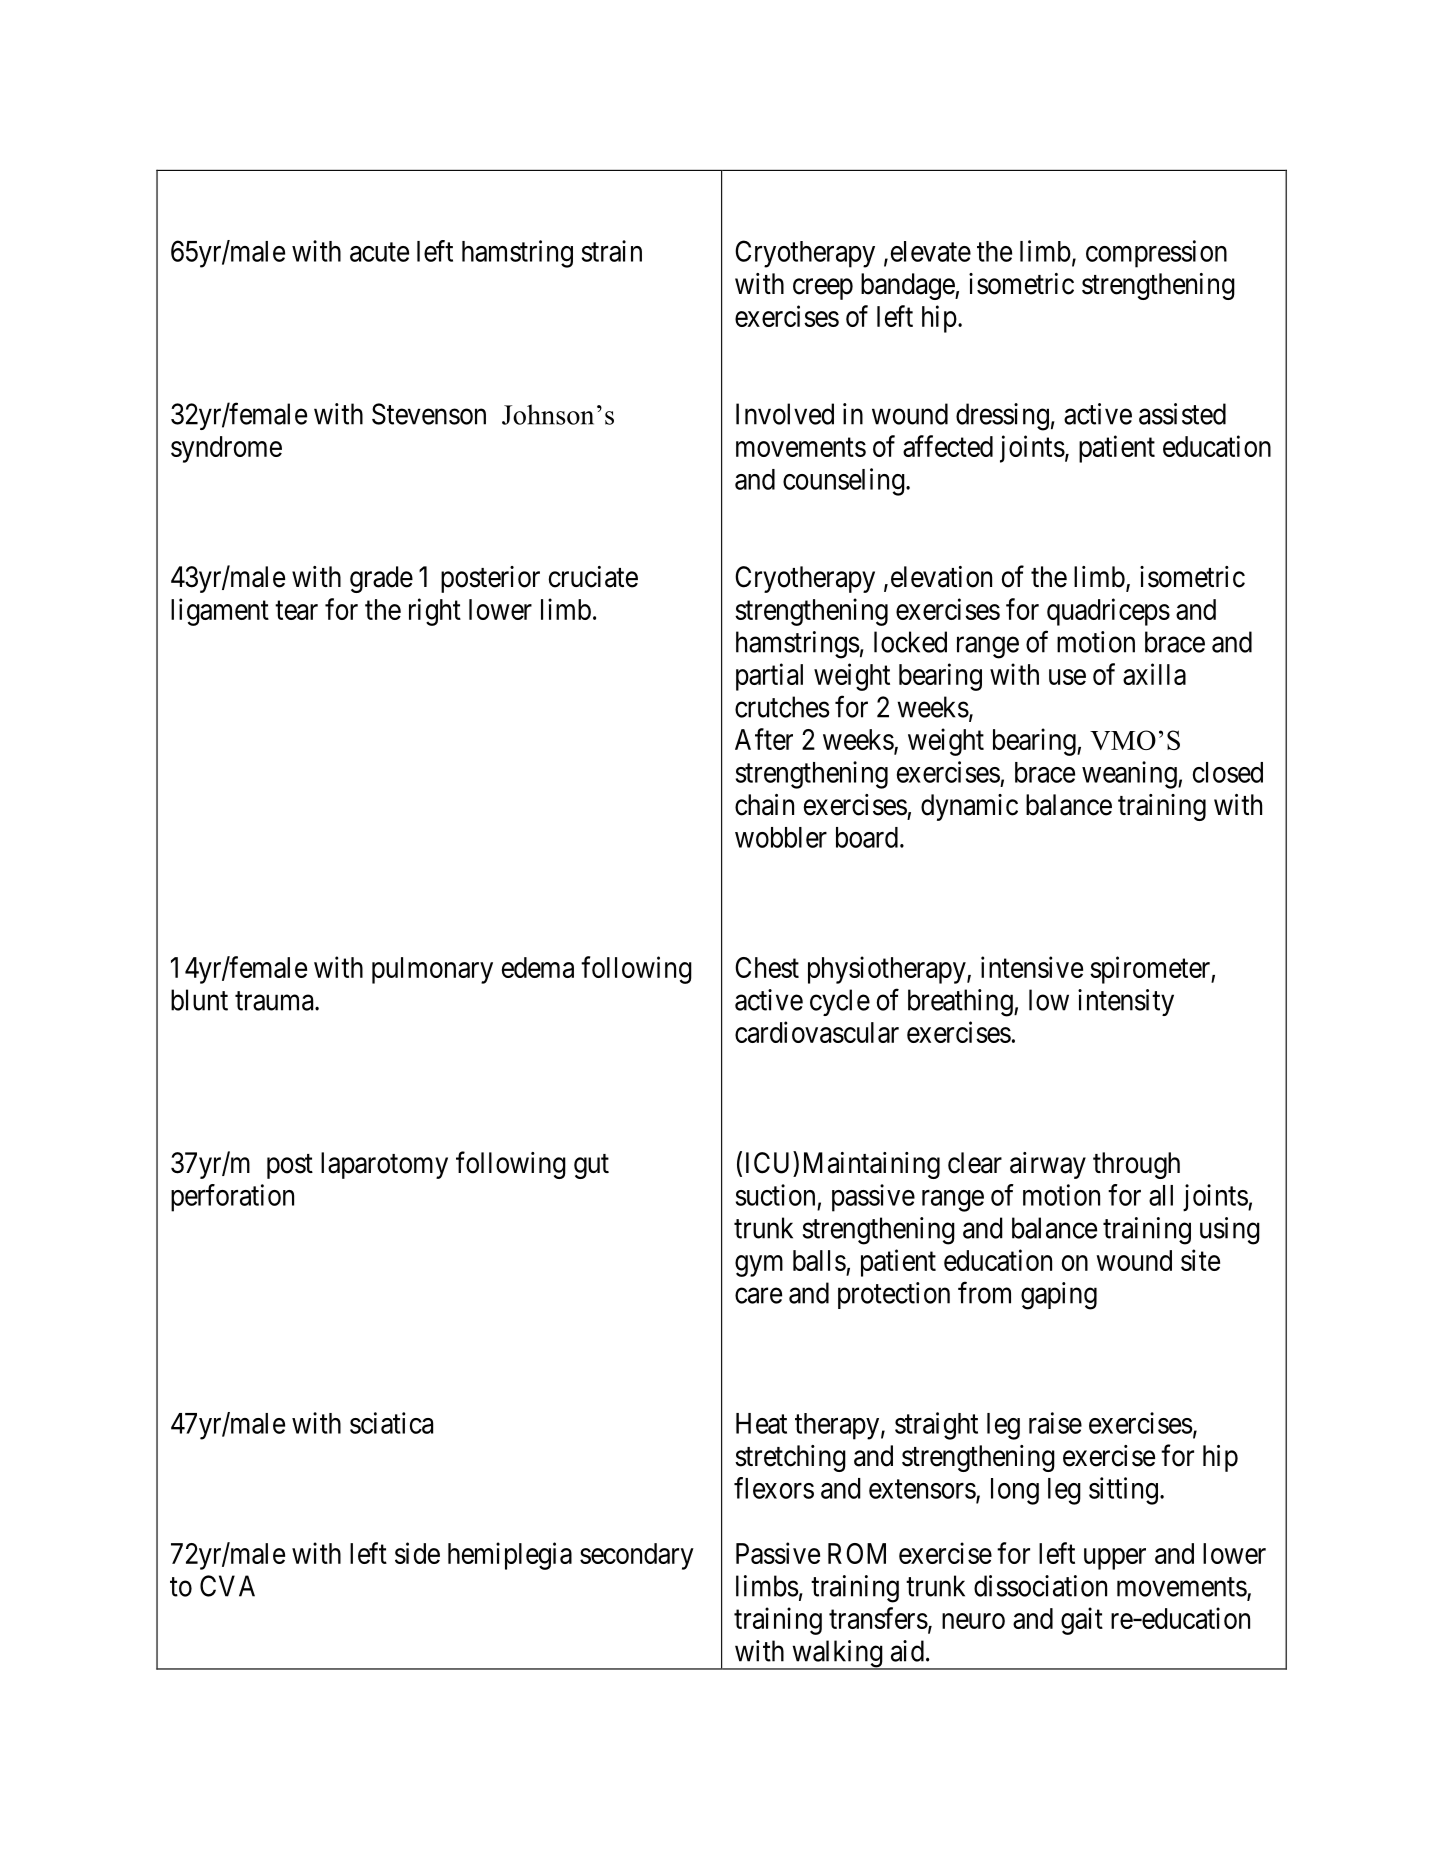 The image size is (1443, 1868). I want to click on gait, so click(1082, 1621).
